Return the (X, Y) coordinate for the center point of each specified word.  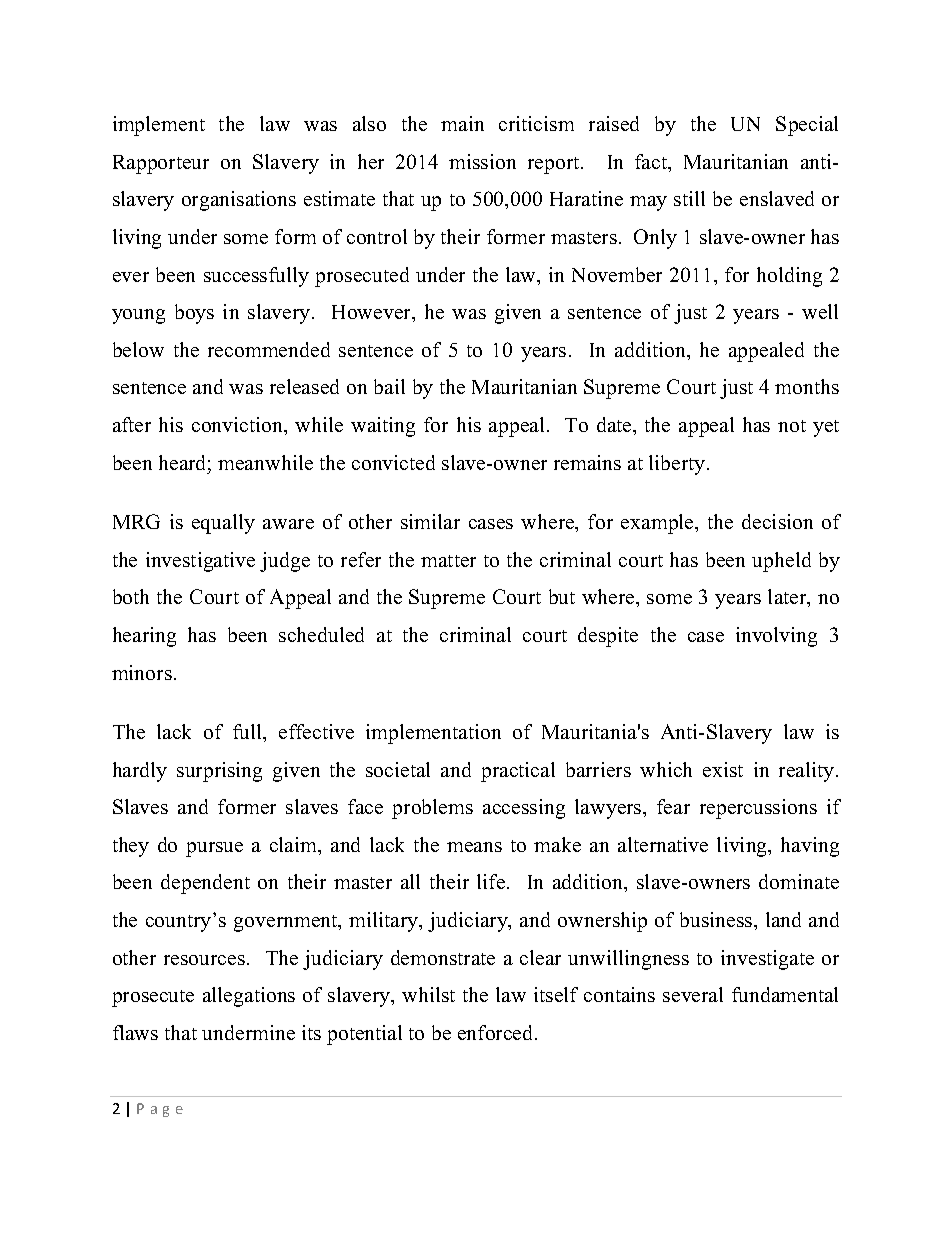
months (807, 386)
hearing (144, 637)
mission (482, 161)
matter (448, 561)
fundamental (785, 994)
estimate (339, 198)
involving (776, 637)
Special (807, 126)
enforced (497, 1032)
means (474, 847)
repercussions (758, 809)
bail (389, 386)
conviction (239, 426)
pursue (214, 849)
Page (160, 1110)
